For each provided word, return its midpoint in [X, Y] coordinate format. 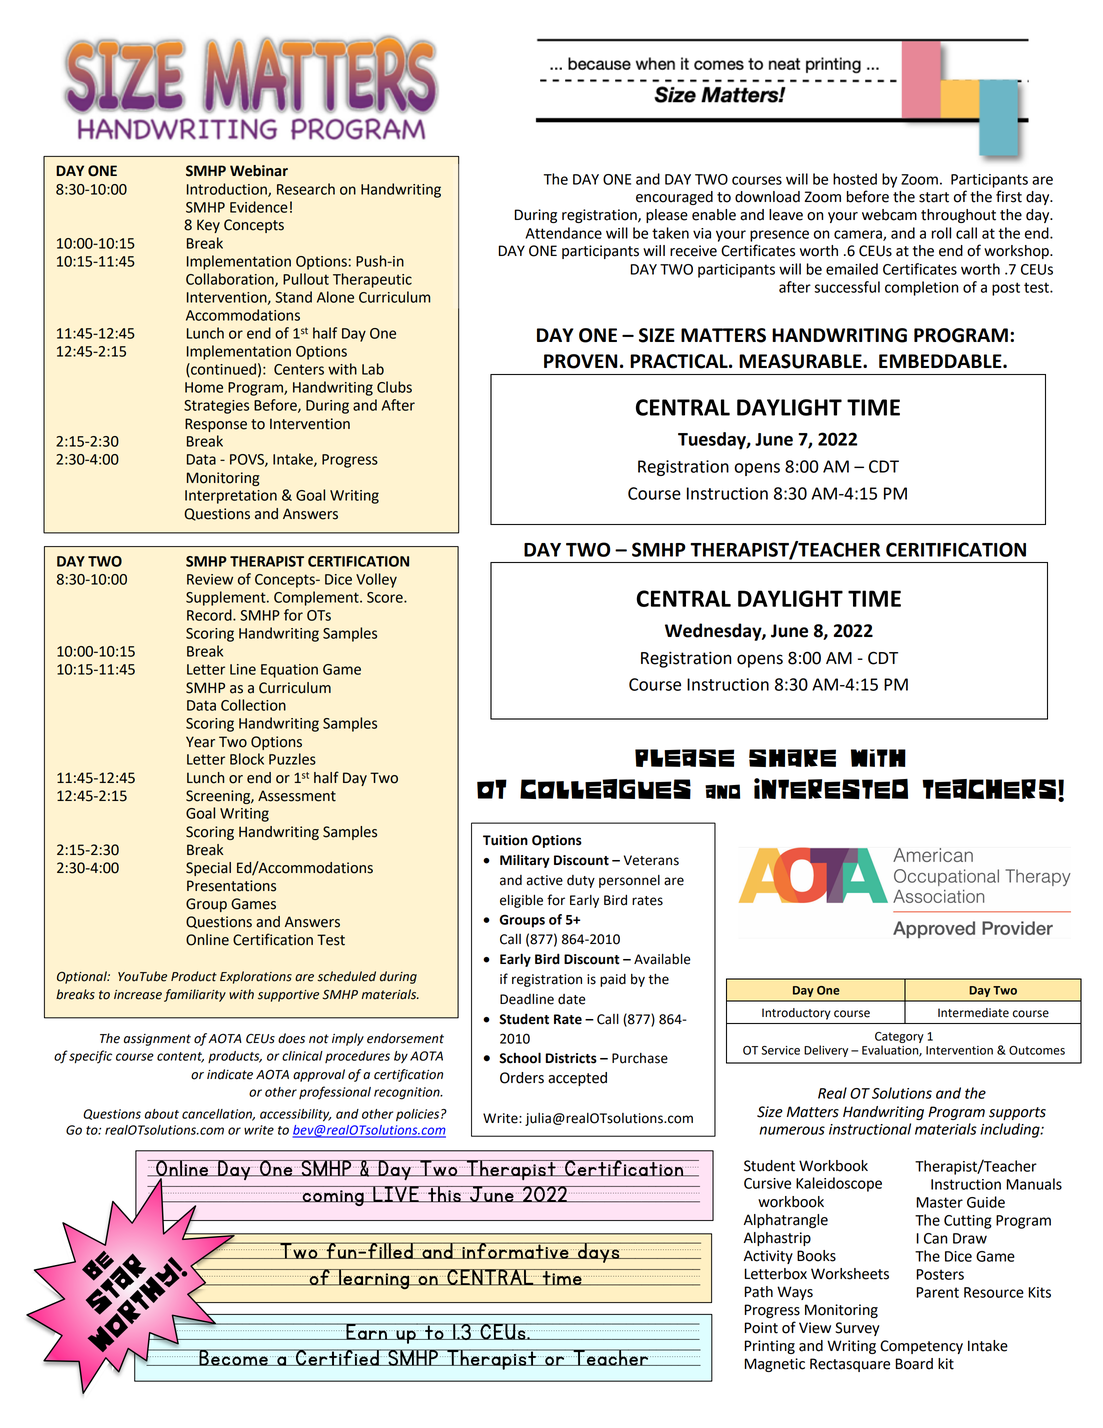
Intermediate [973, 1013]
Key [208, 226]
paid [613, 980]
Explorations [256, 977]
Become [234, 1357]
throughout [958, 216]
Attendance [563, 233]
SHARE [792, 758]
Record [210, 615]
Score [386, 597]
